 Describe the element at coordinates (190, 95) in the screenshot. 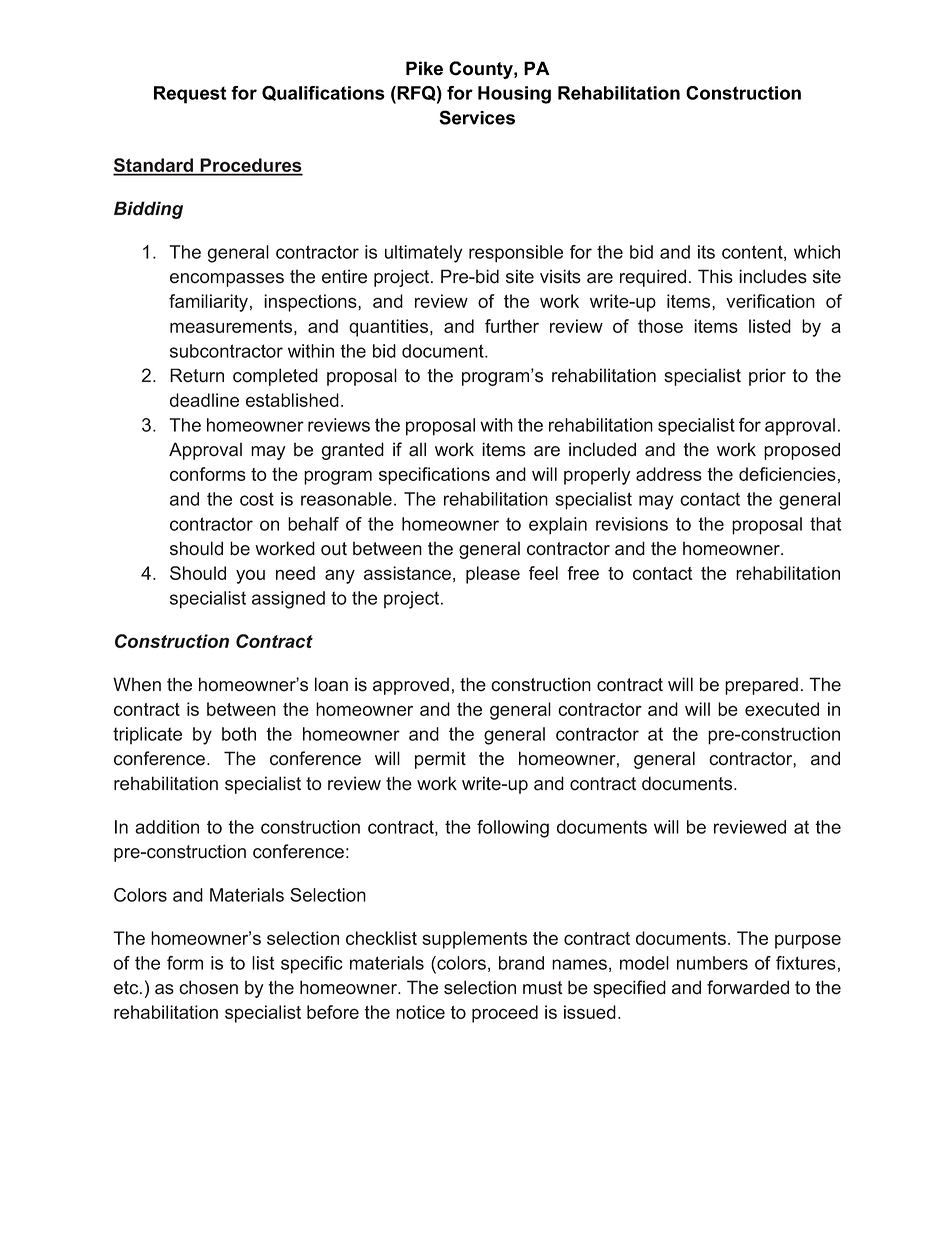

I see `Request` at that location.
